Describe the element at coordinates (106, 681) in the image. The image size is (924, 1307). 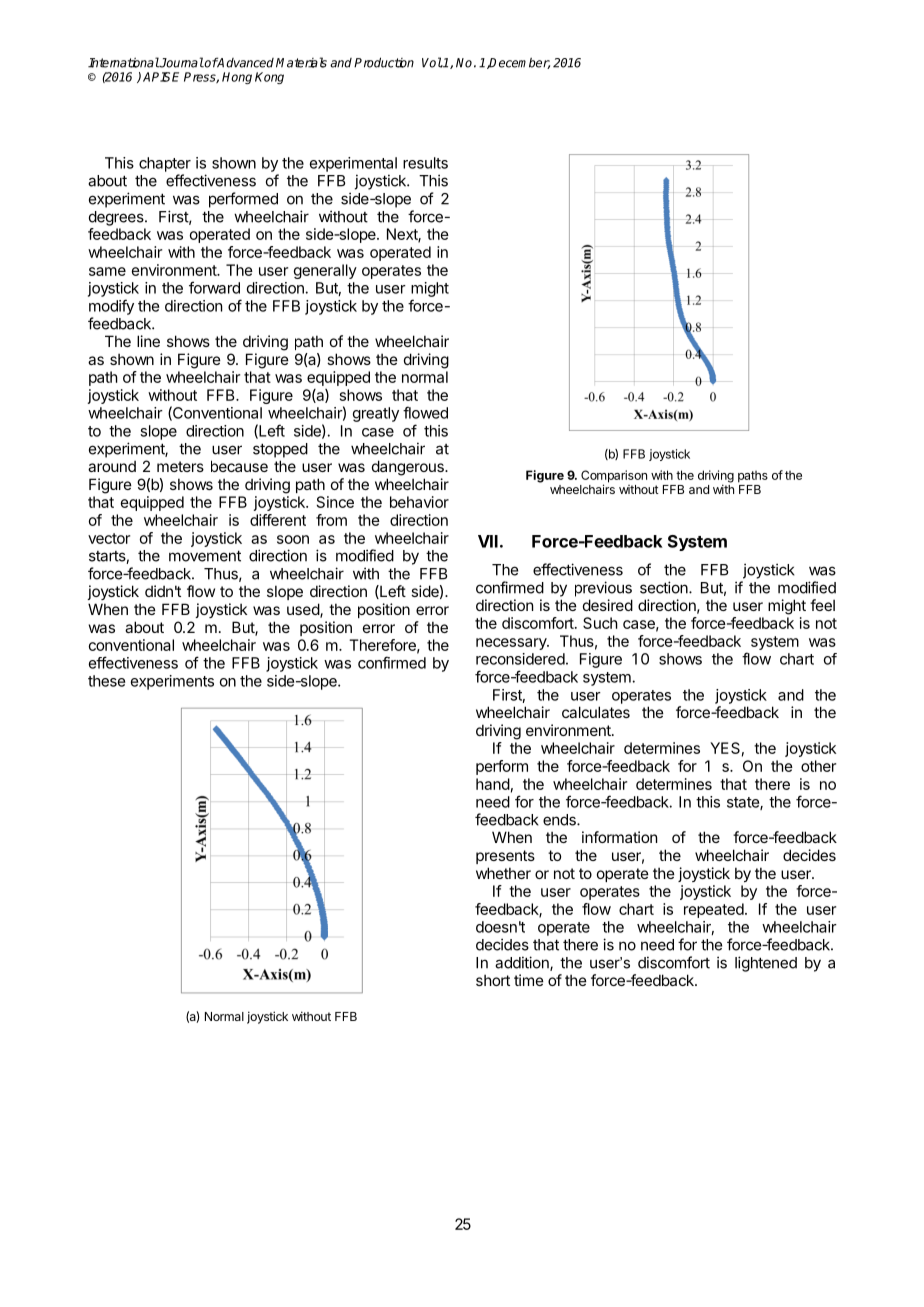
I see `these` at that location.
